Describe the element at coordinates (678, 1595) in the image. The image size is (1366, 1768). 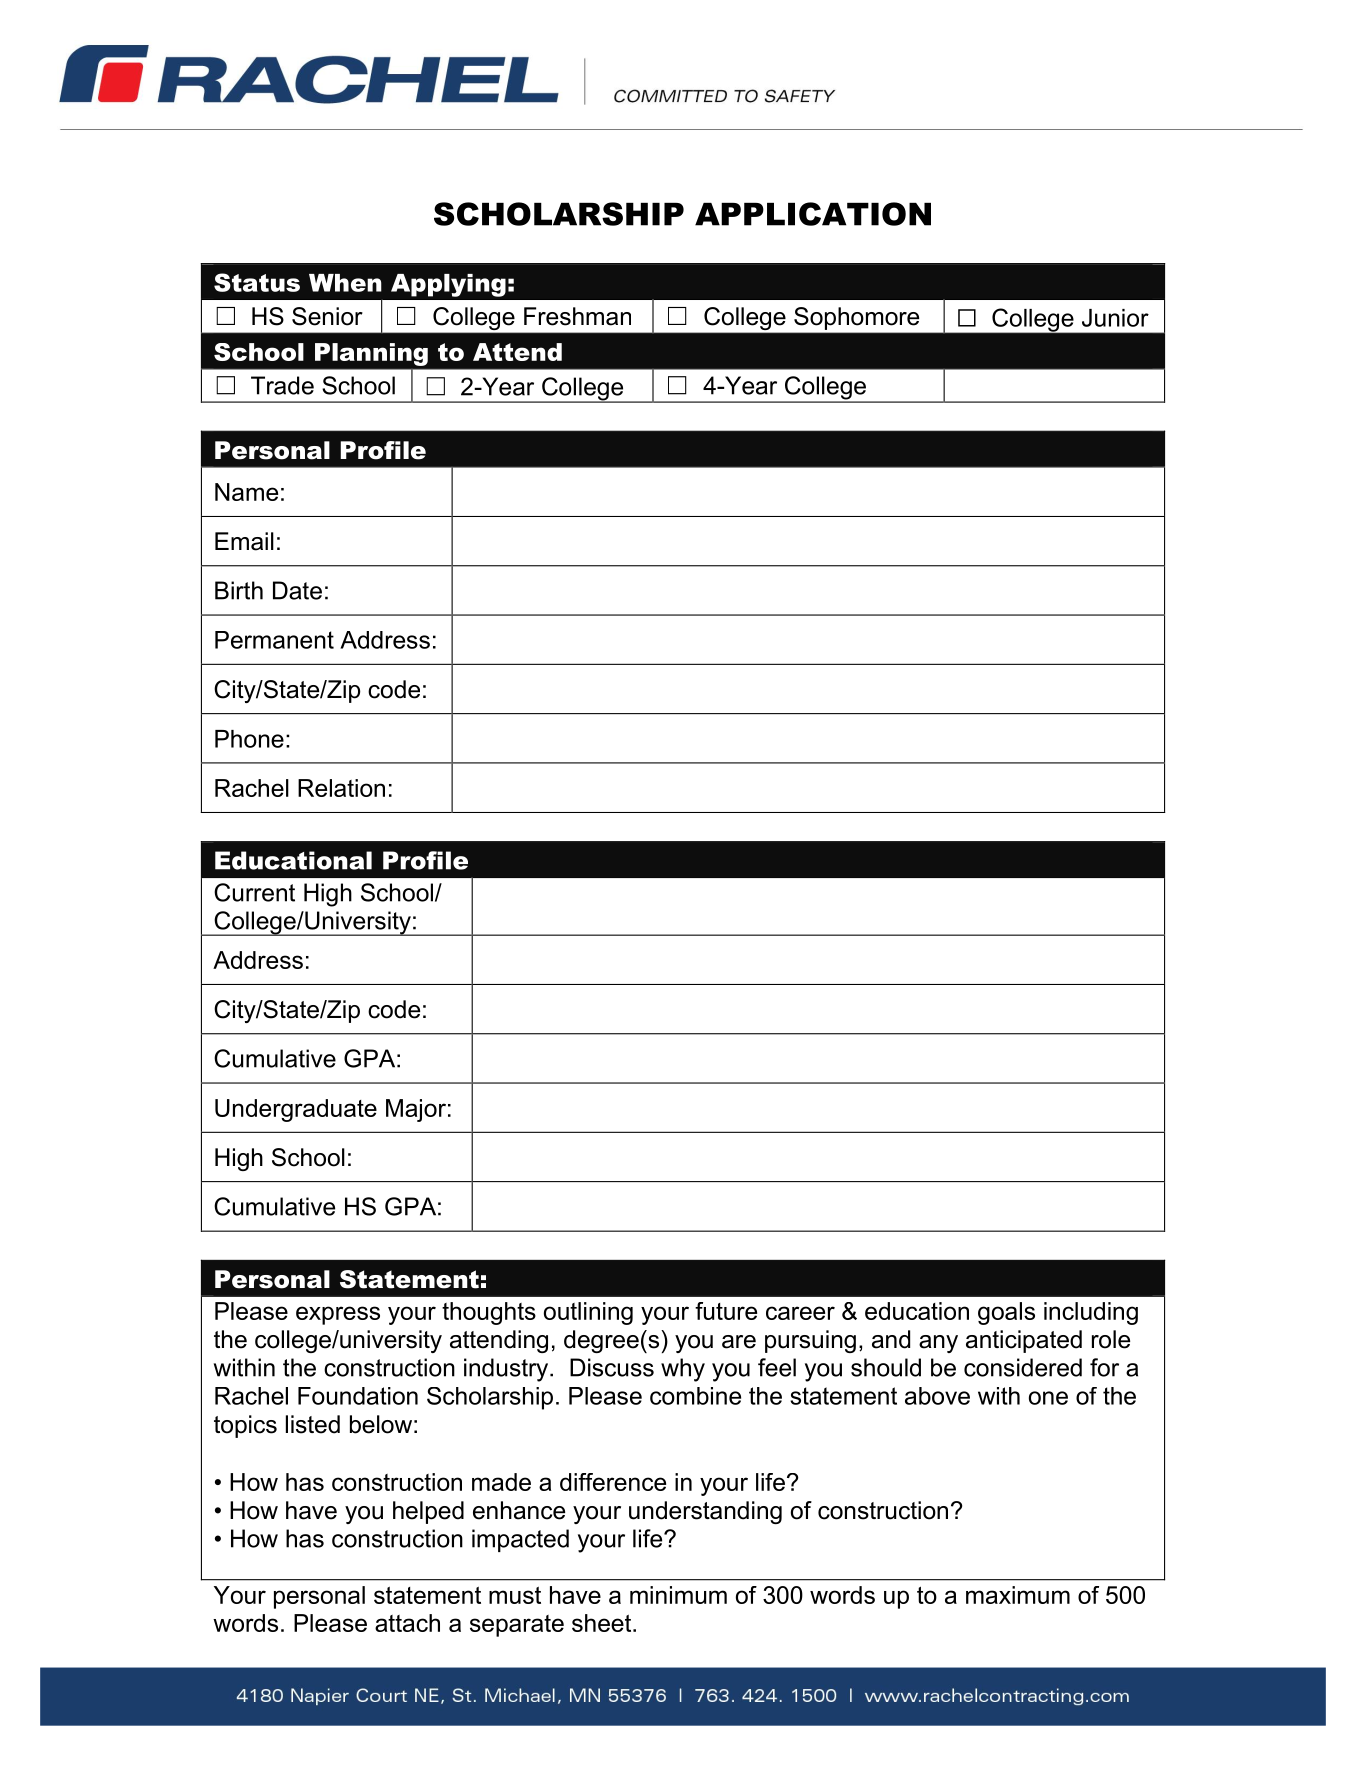
I see `minimum` at that location.
